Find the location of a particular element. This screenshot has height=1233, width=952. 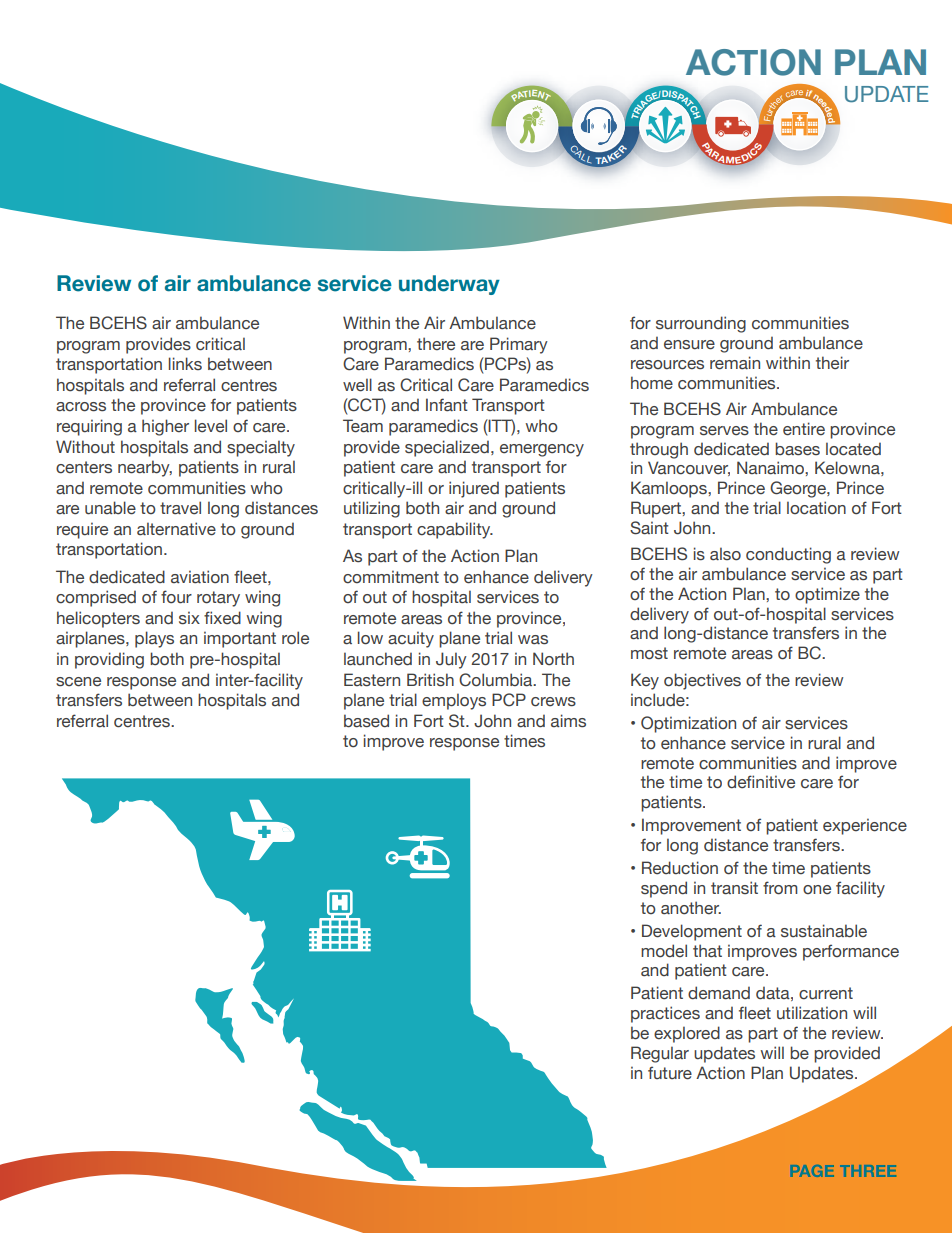

surrounding is located at coordinates (701, 324).
